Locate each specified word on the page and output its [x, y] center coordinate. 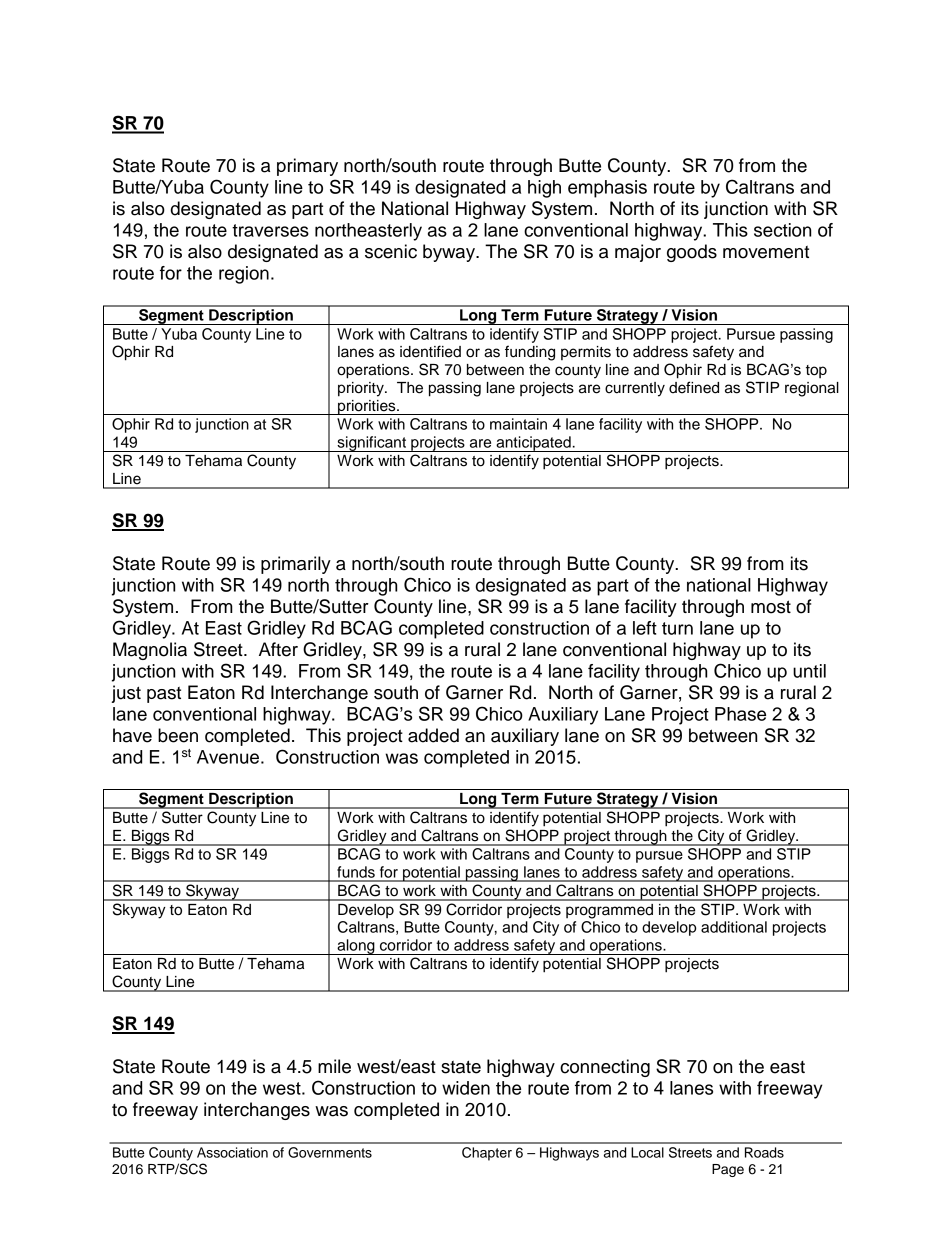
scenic [391, 251]
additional [734, 927]
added [433, 735]
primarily [296, 565]
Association [232, 1152]
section [782, 230]
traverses [270, 230]
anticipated [533, 444]
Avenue [228, 757]
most [771, 607]
